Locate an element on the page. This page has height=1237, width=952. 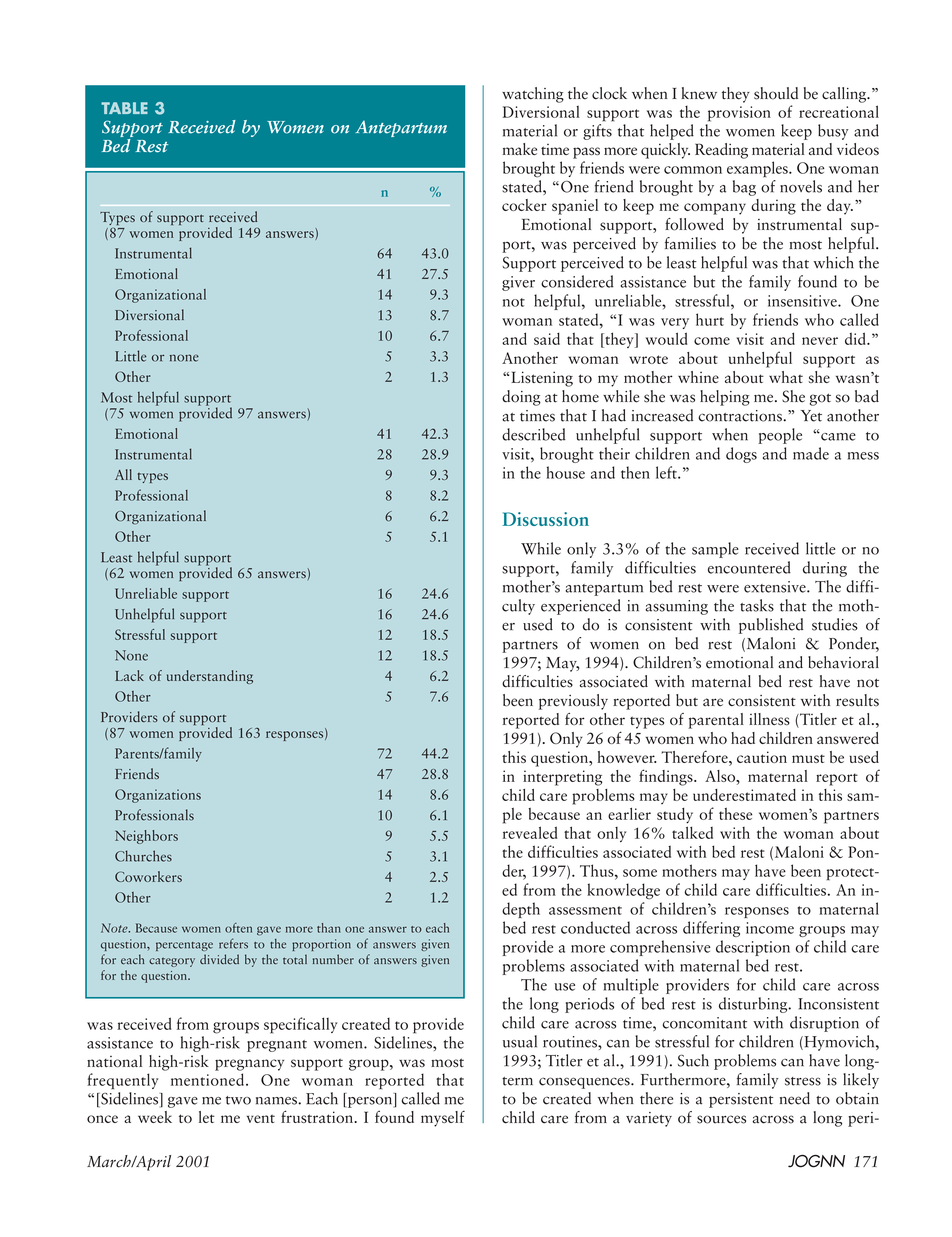
let is located at coordinates (207, 1117).
